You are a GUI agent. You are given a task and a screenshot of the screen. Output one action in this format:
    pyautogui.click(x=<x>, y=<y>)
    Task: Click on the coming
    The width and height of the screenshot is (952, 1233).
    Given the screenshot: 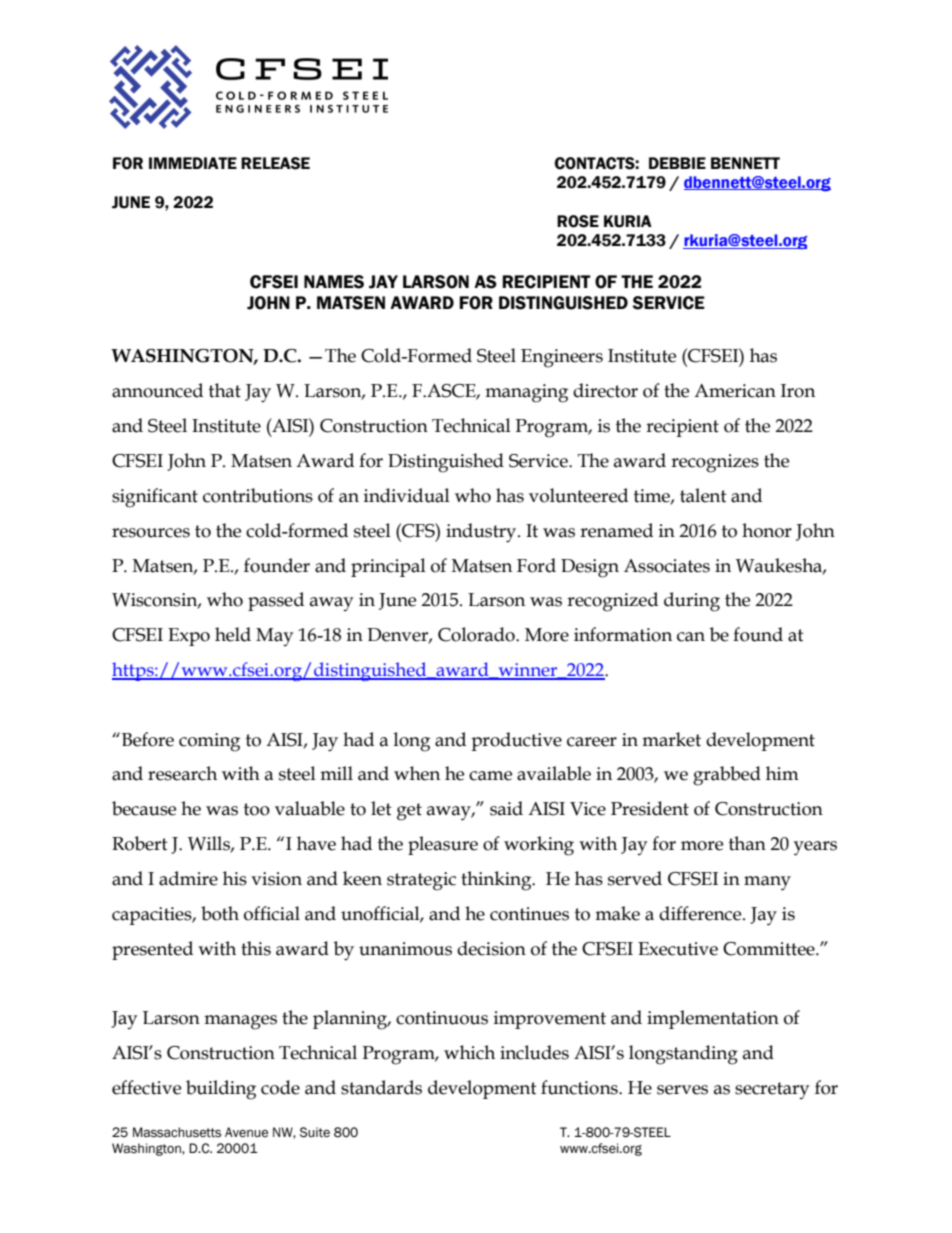 What is the action you would take?
    pyautogui.click(x=209, y=742)
